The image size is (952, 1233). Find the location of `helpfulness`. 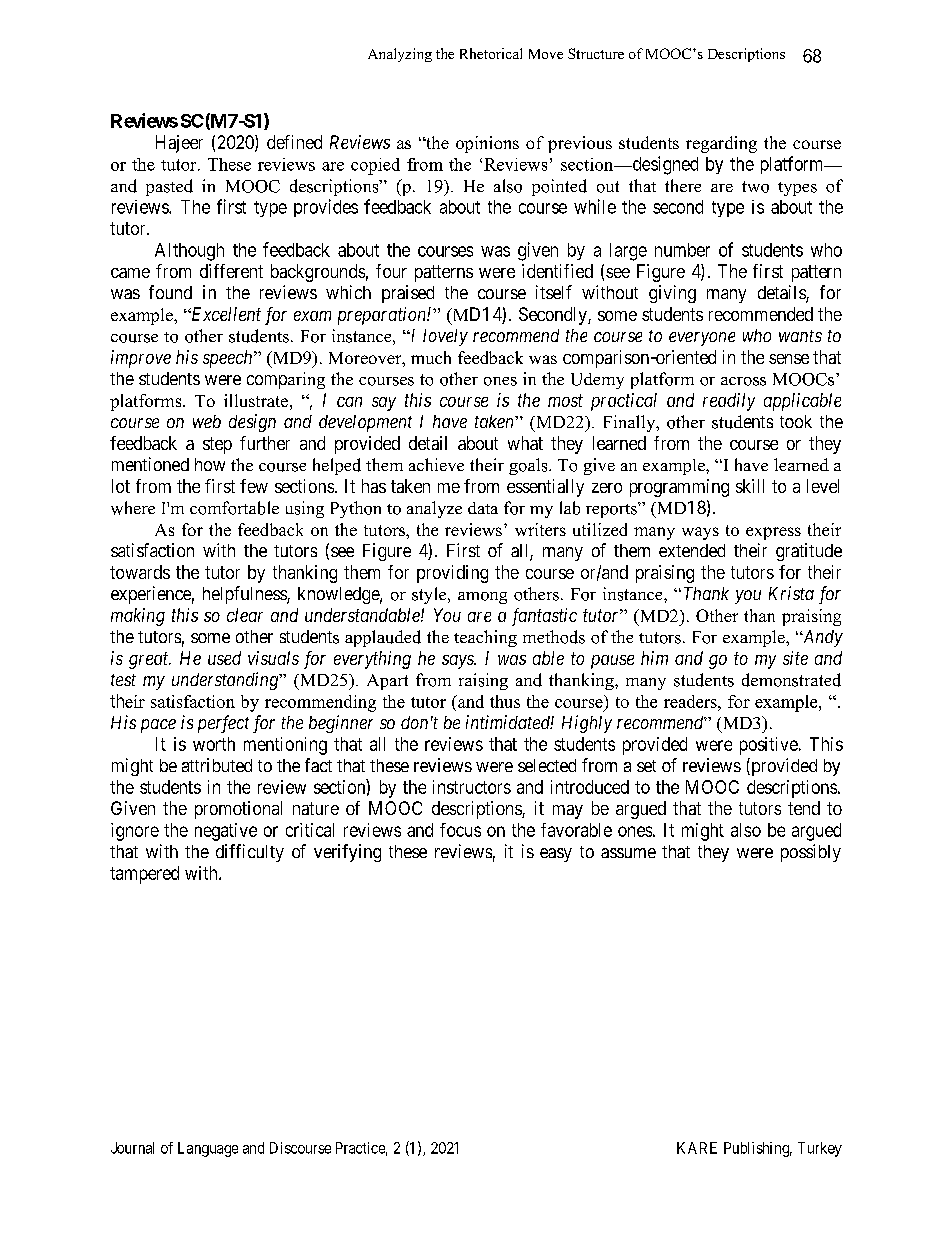

helpfulness is located at coordinates (245, 595).
